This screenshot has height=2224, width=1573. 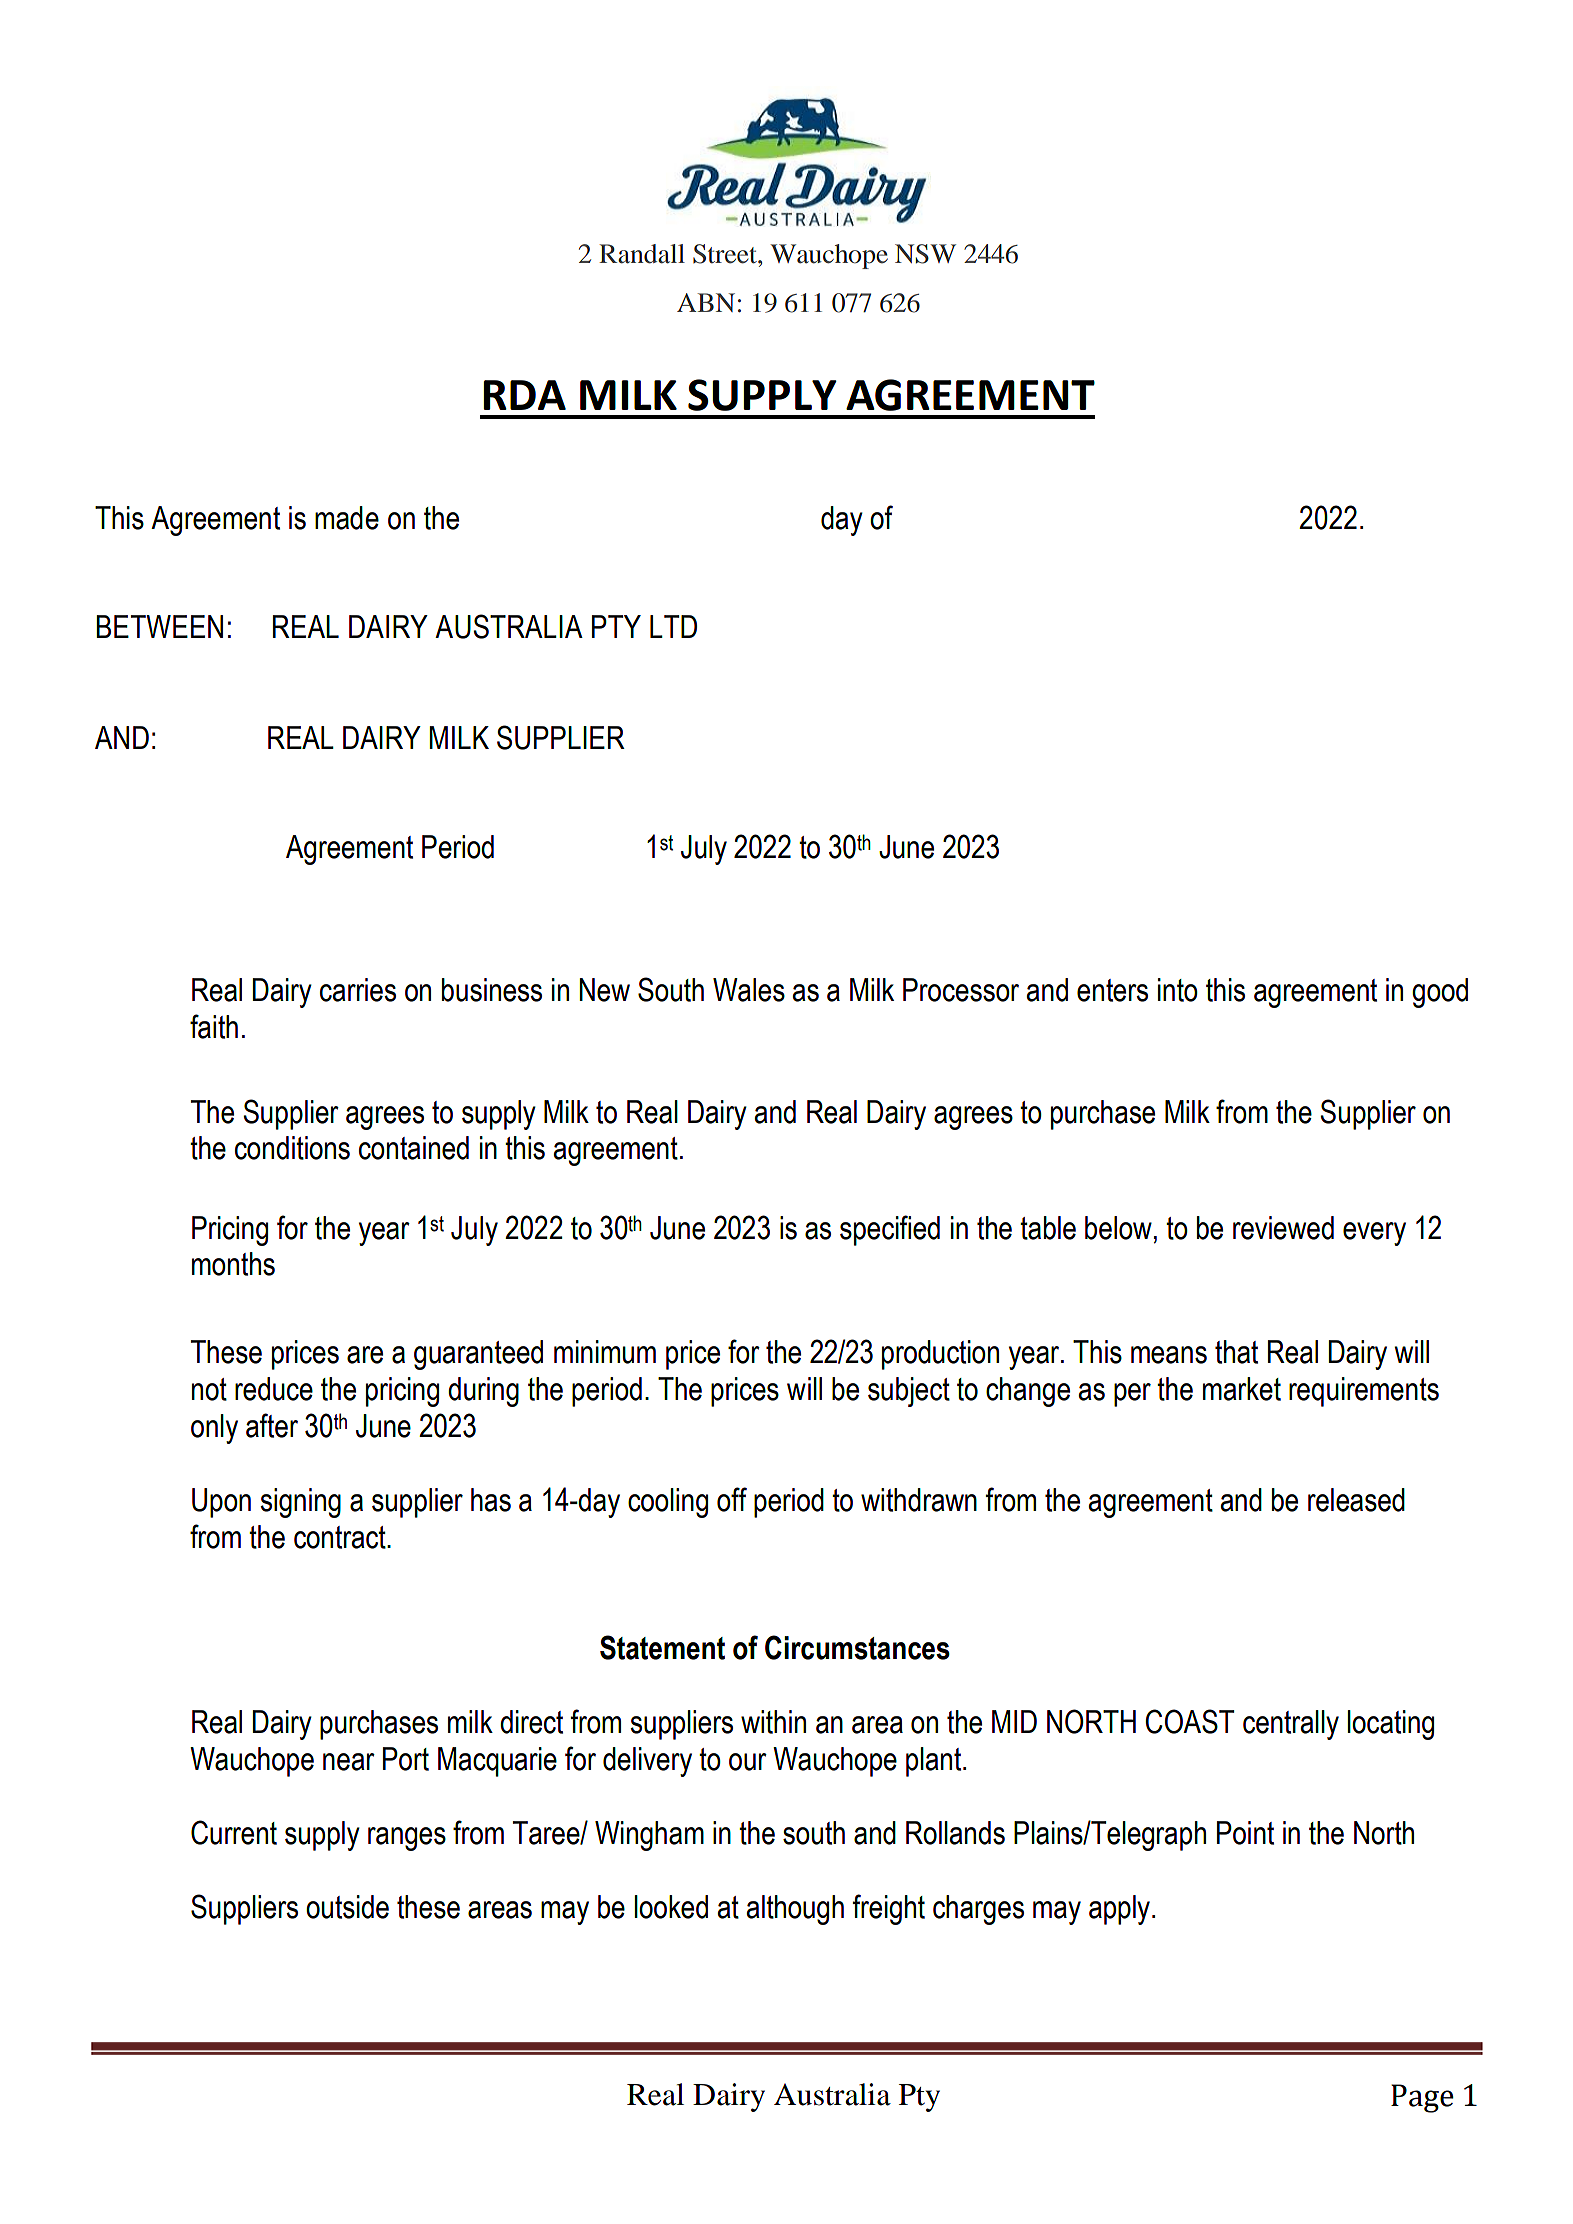 What do you see at coordinates (525, 395) in the screenshot?
I see `RDA` at bounding box center [525, 395].
